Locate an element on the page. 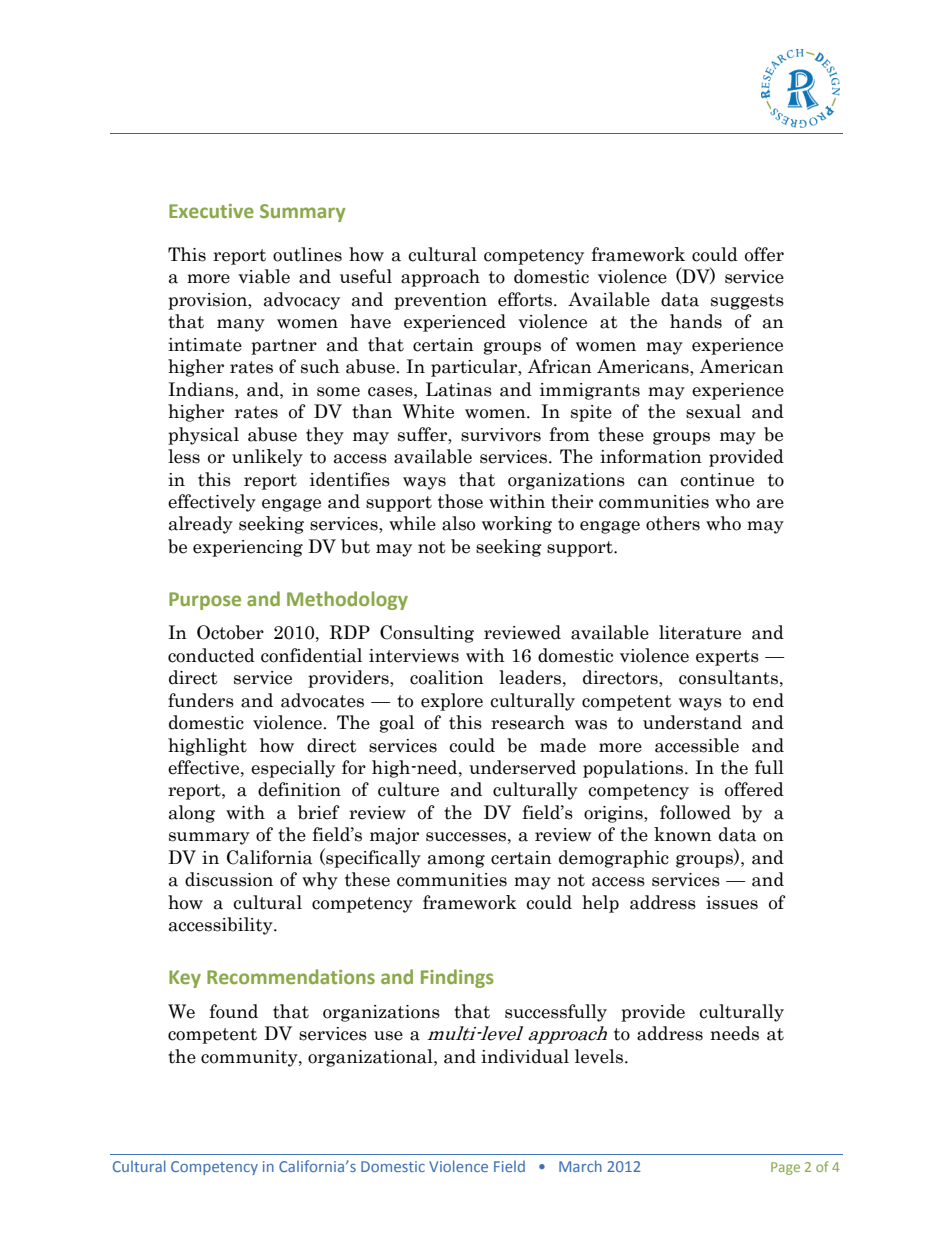 Image resolution: width=952 pixels, height=1233 pixels. among is located at coordinates (456, 861).
